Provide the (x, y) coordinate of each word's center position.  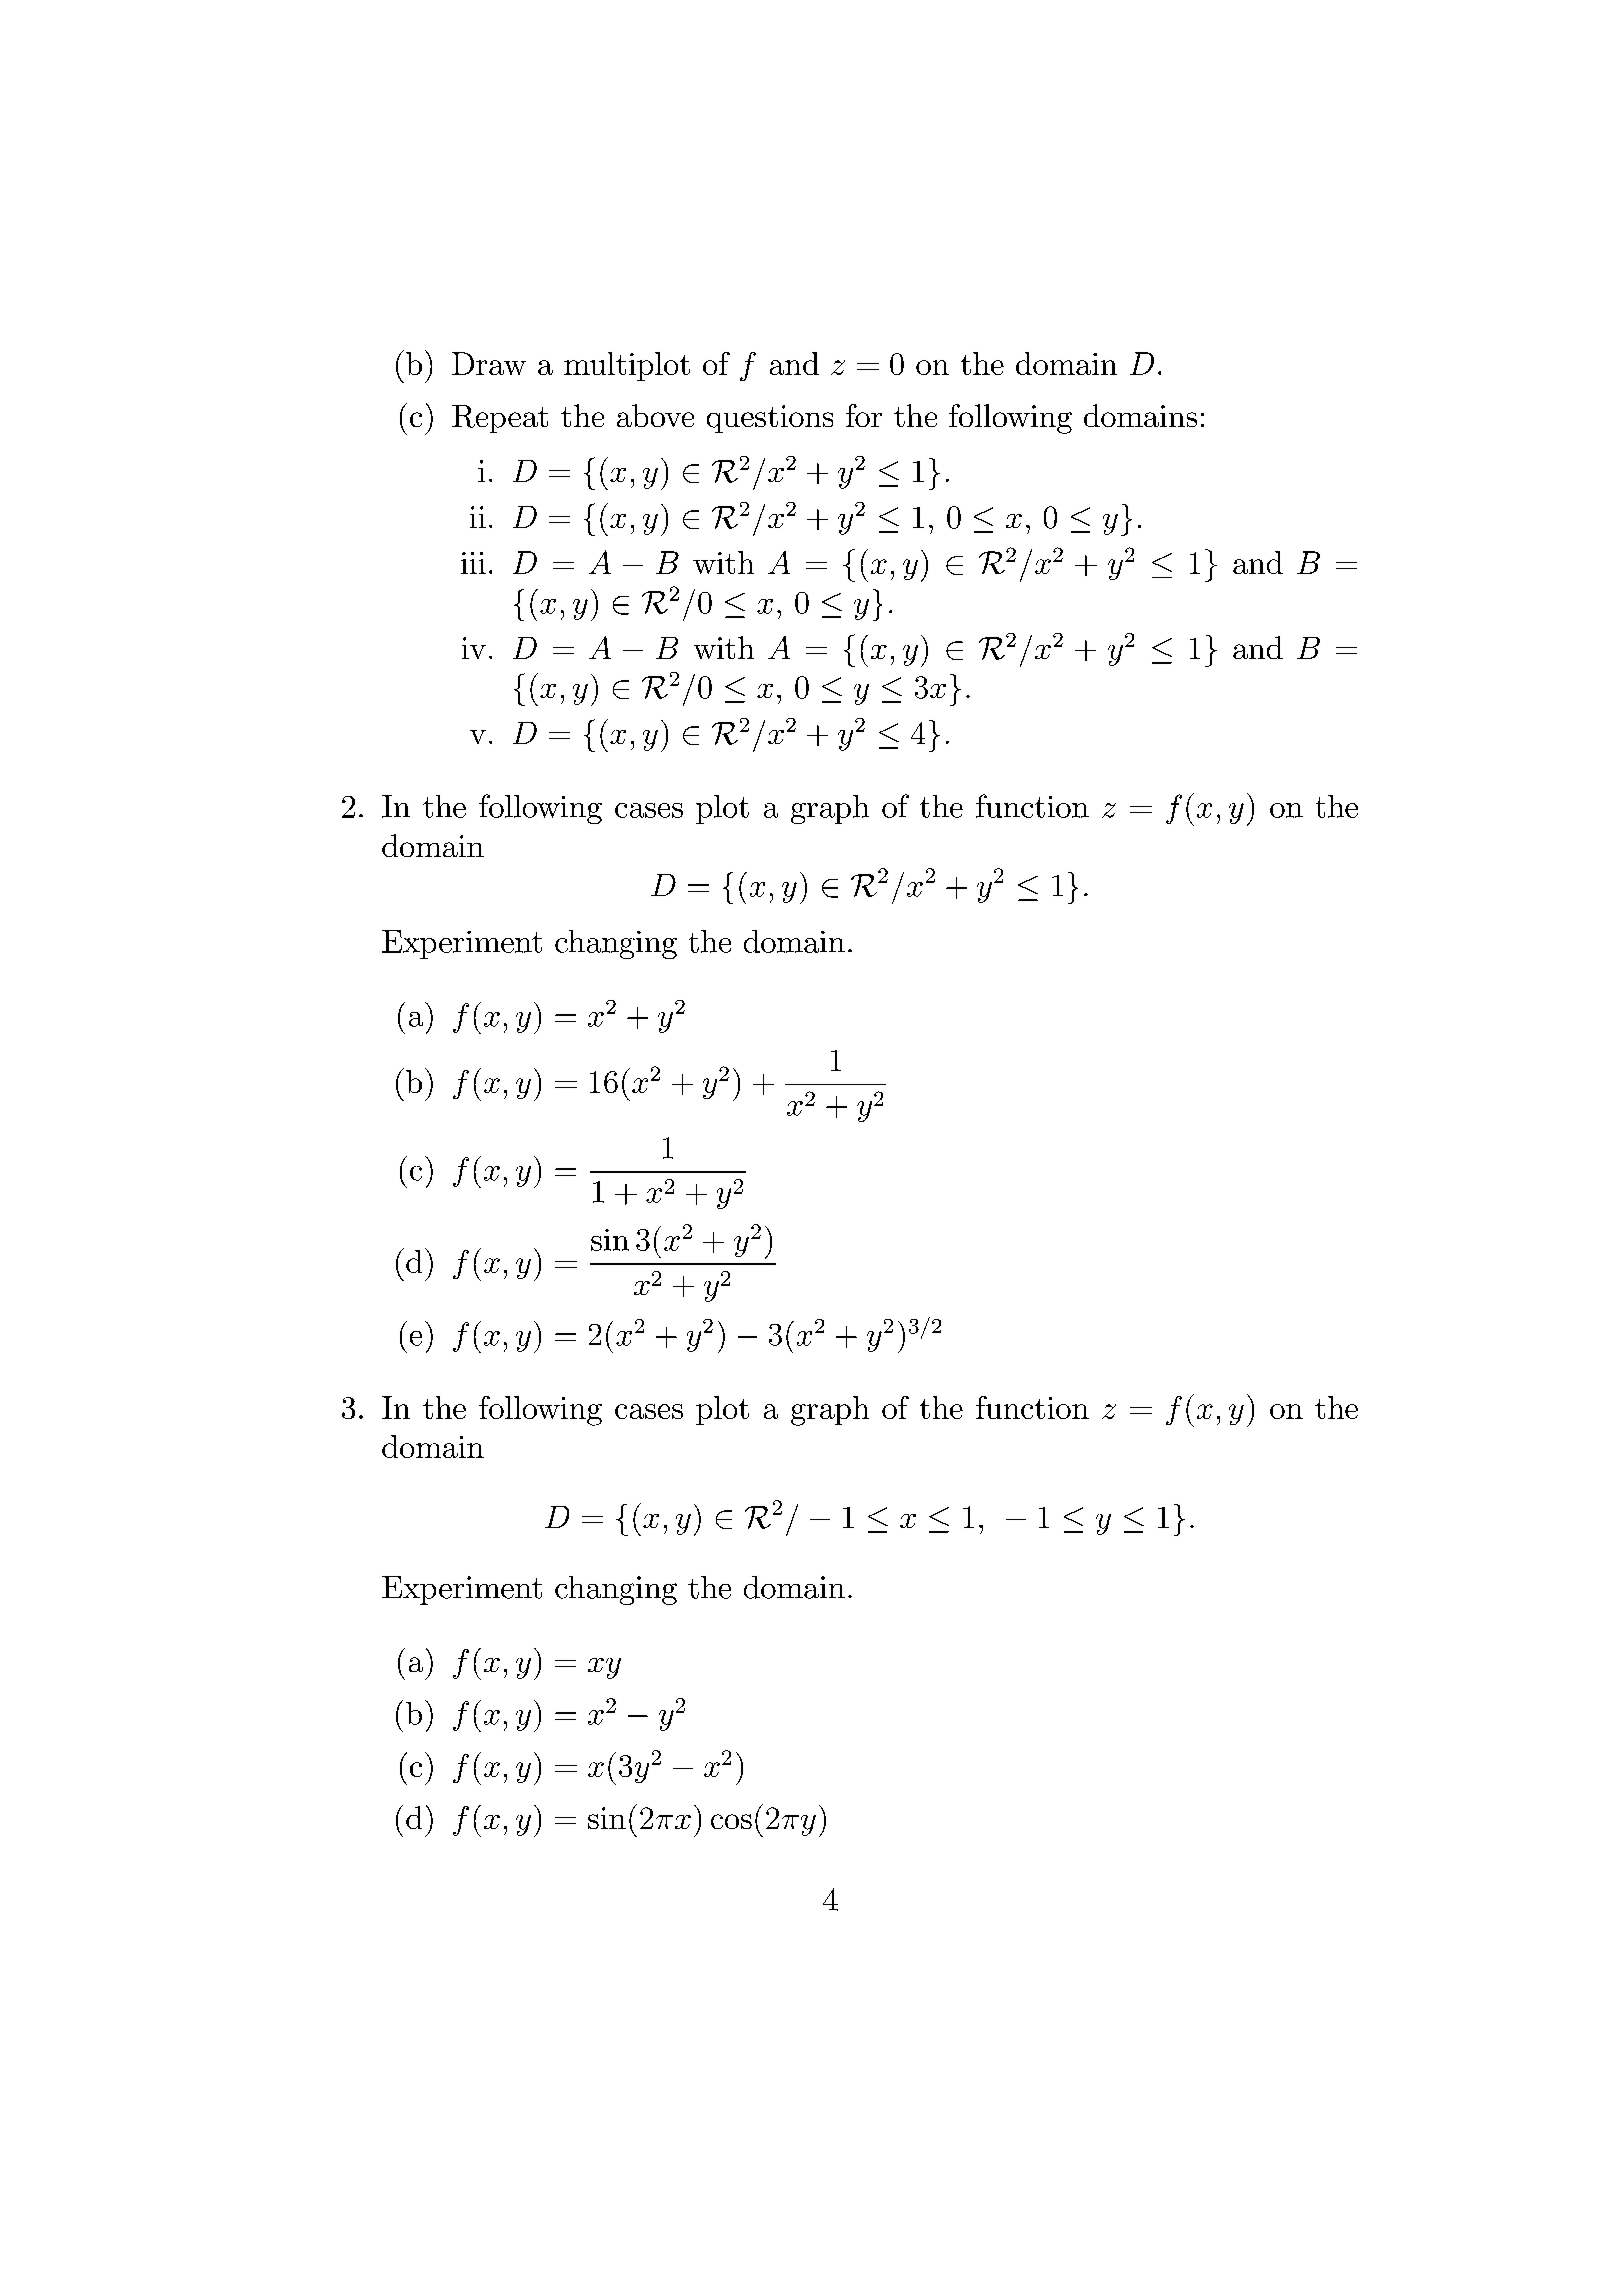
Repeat (500, 419)
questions (770, 419)
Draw (489, 363)
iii (473, 563)
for (864, 415)
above (655, 415)
